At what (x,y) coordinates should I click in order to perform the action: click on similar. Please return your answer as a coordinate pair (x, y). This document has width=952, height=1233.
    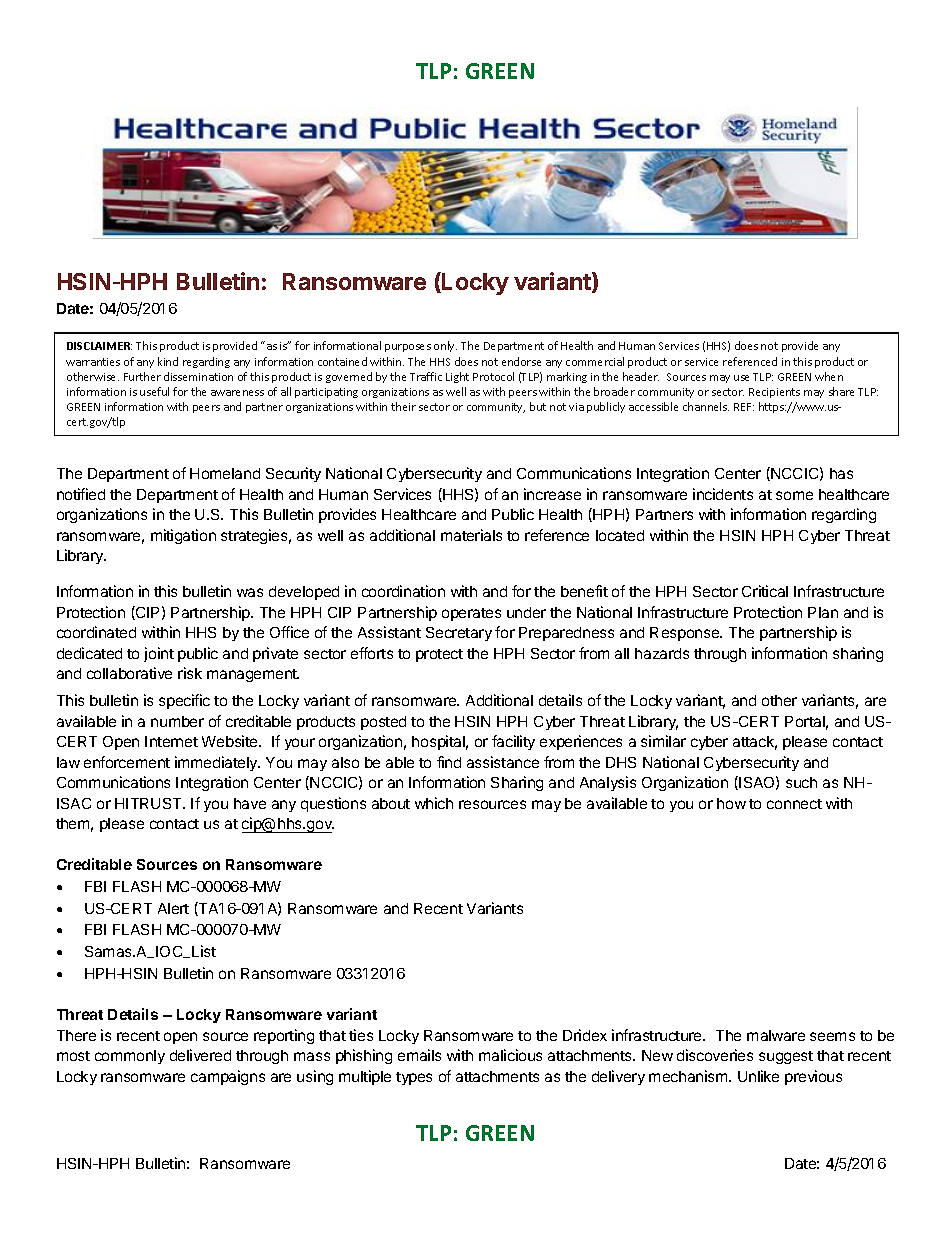
    Looking at the image, I should click on (663, 741).
